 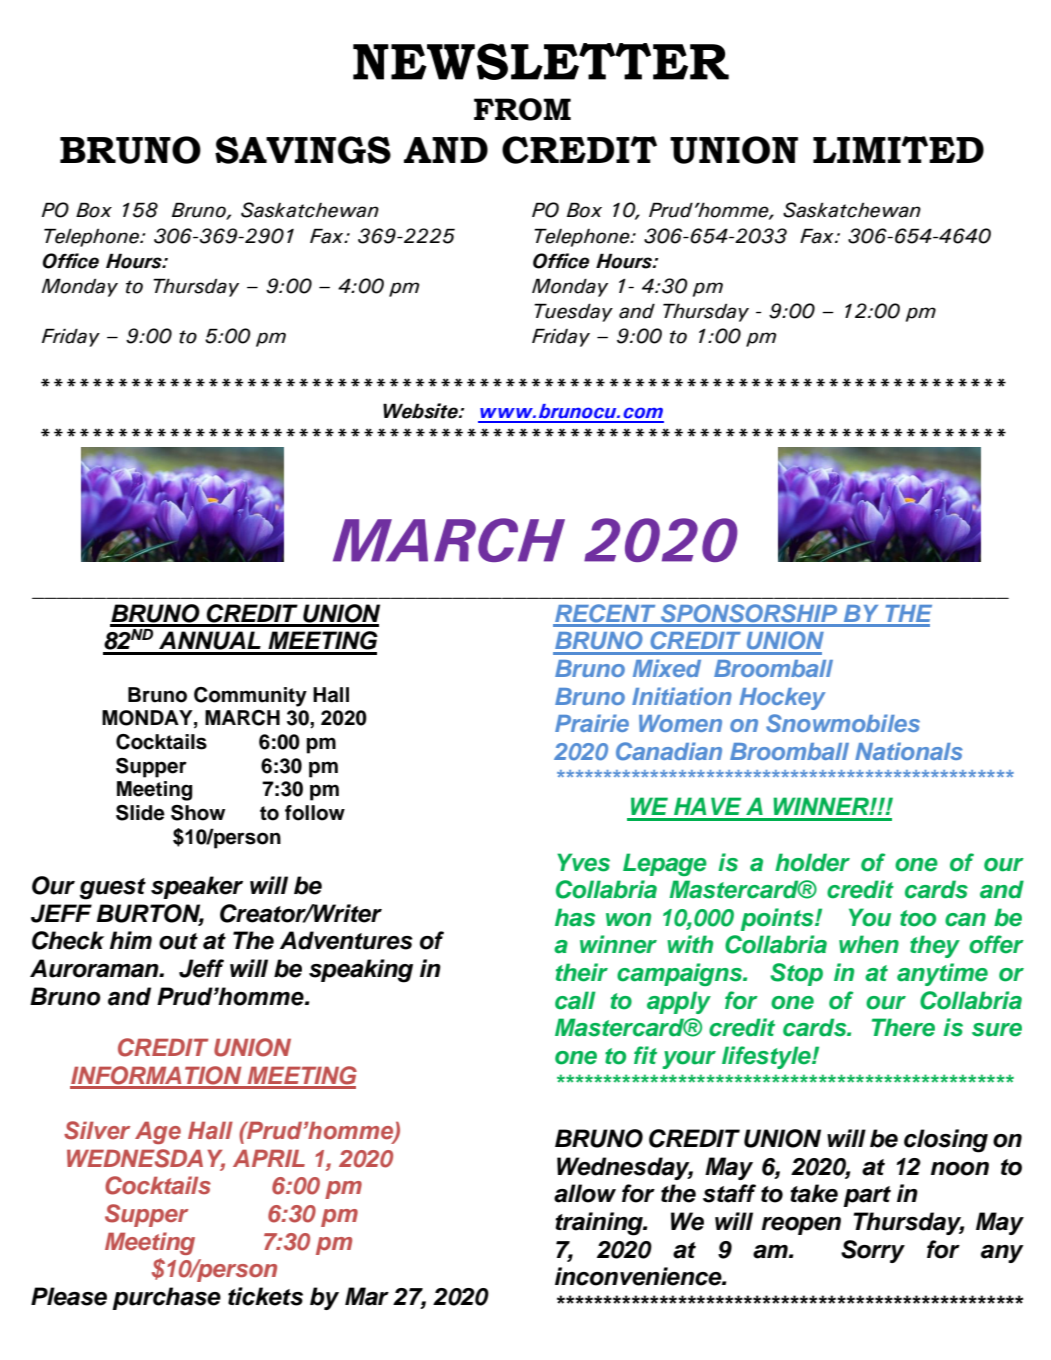 What do you see at coordinates (522, 109) in the page?
I see `FROM` at bounding box center [522, 109].
